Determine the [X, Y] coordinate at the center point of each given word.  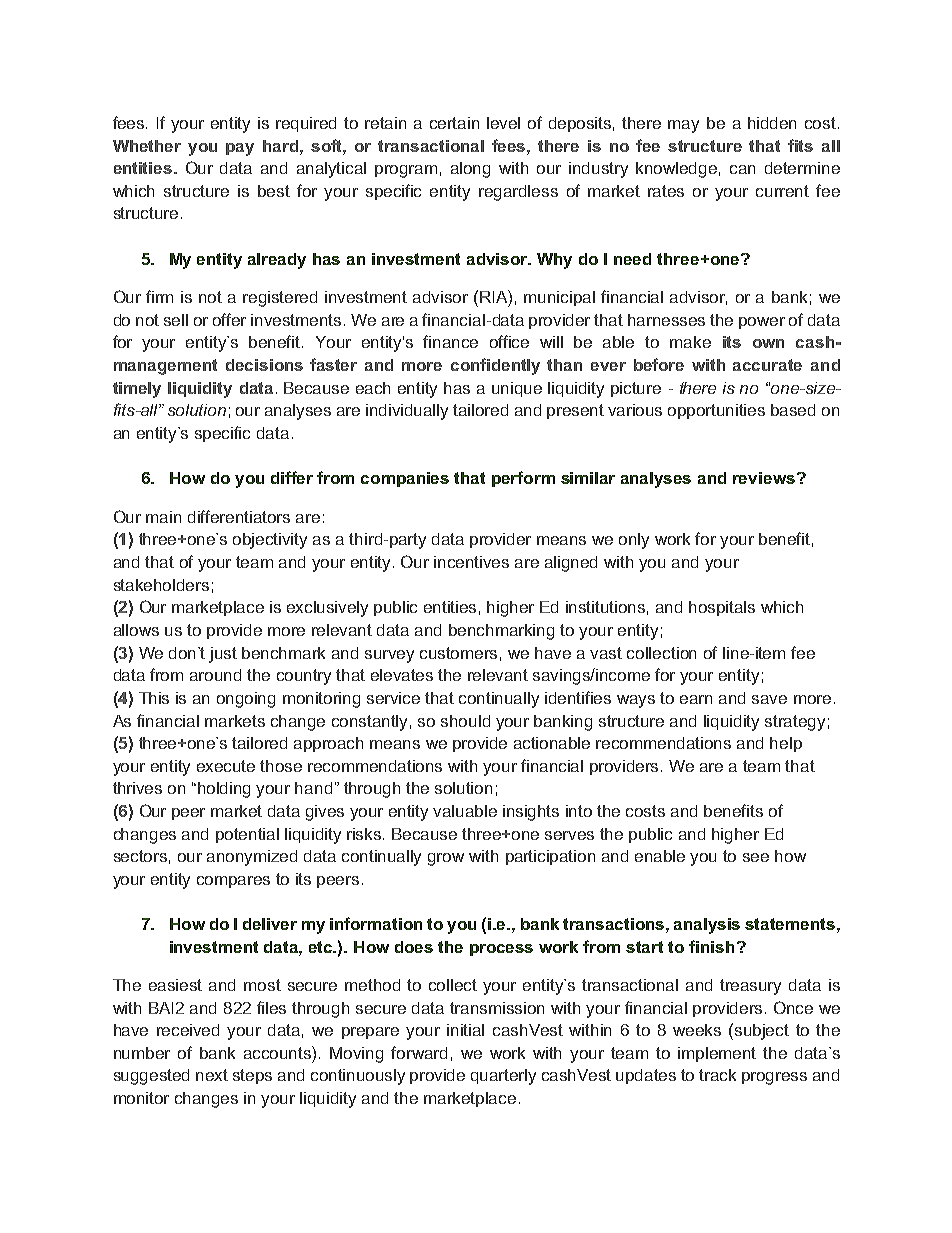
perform [523, 479]
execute [226, 766]
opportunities [716, 411]
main [163, 517]
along [470, 170]
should [465, 721]
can [742, 169]
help [786, 744]
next [212, 1075]
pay [240, 149]
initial [465, 1030]
